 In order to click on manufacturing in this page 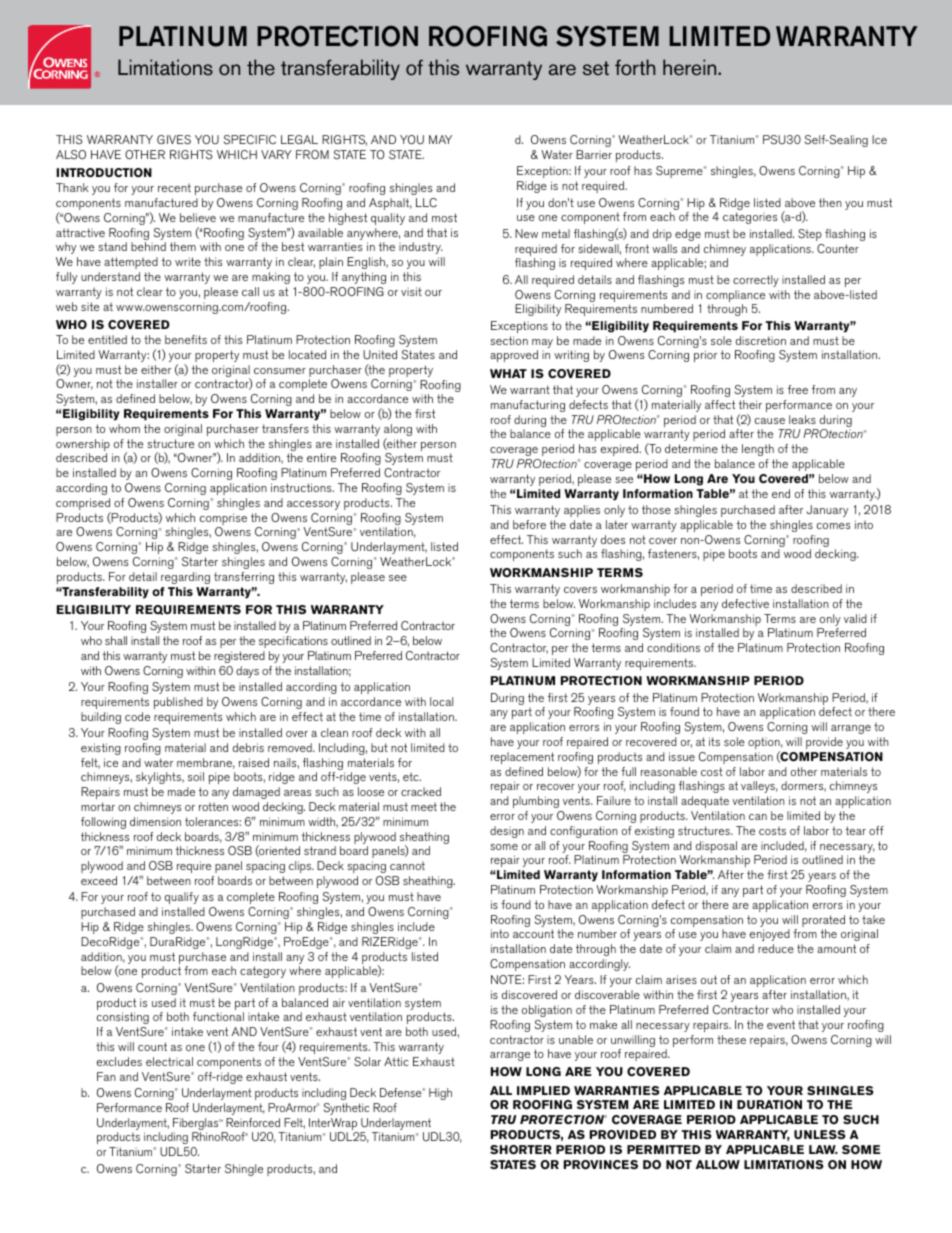, I will do `click(528, 406)`.
